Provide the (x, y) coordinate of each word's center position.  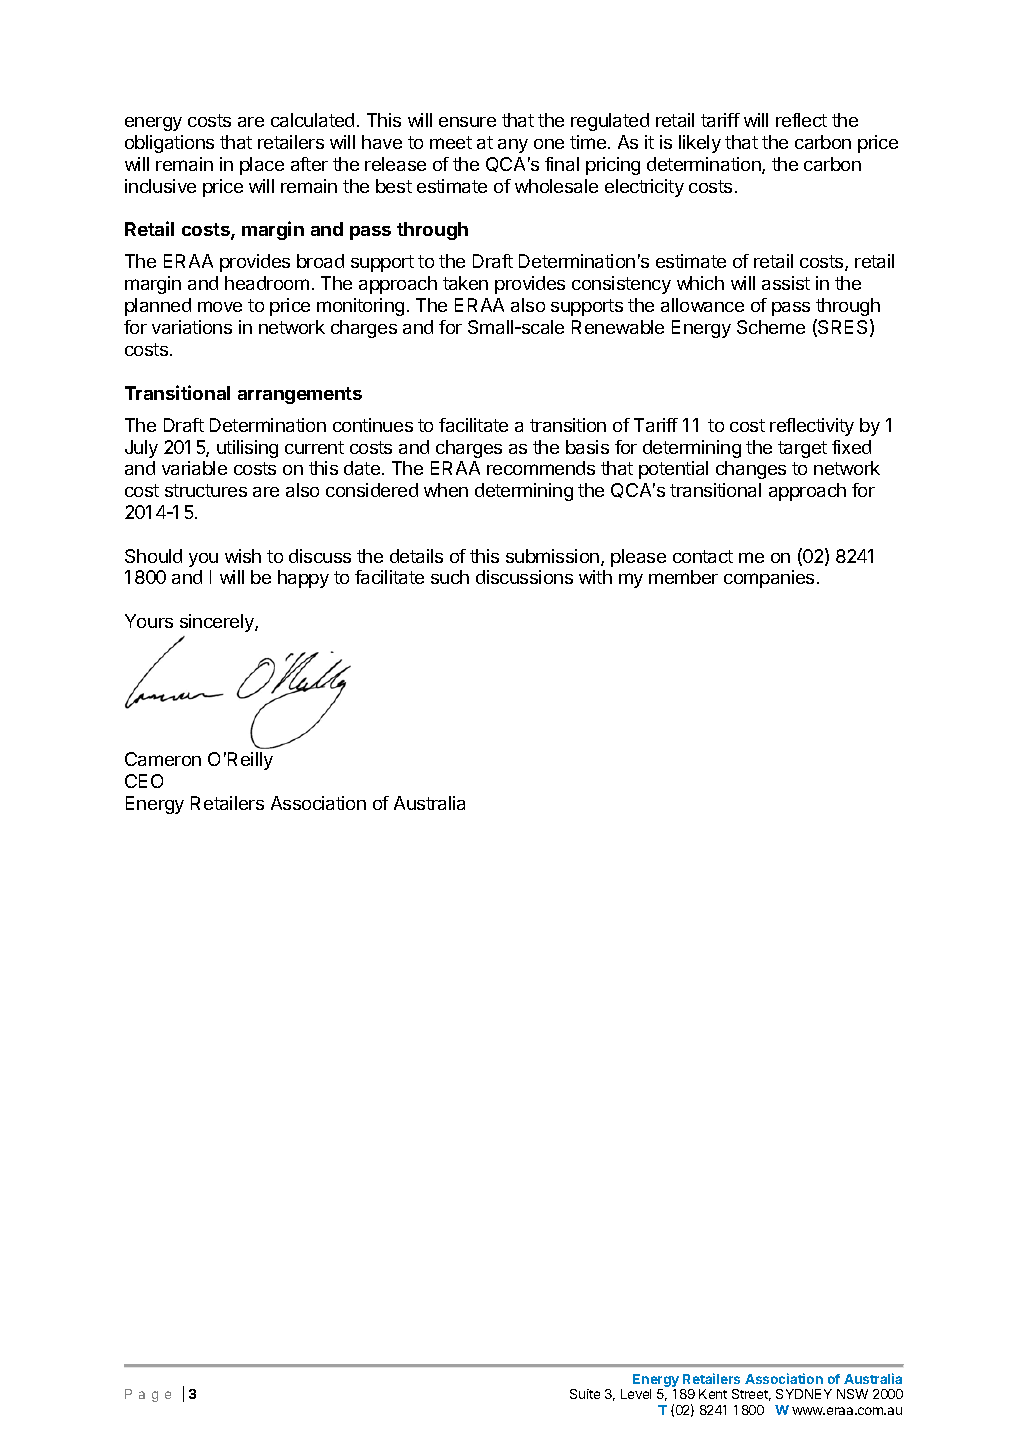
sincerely (218, 623)
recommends (541, 468)
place (262, 166)
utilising (247, 449)
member (683, 577)
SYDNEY (804, 1394)
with (595, 577)
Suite (585, 1394)
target (802, 449)
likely (700, 144)
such (450, 577)
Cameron (163, 759)
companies (769, 579)
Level (636, 1394)
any (513, 146)
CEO (144, 781)
